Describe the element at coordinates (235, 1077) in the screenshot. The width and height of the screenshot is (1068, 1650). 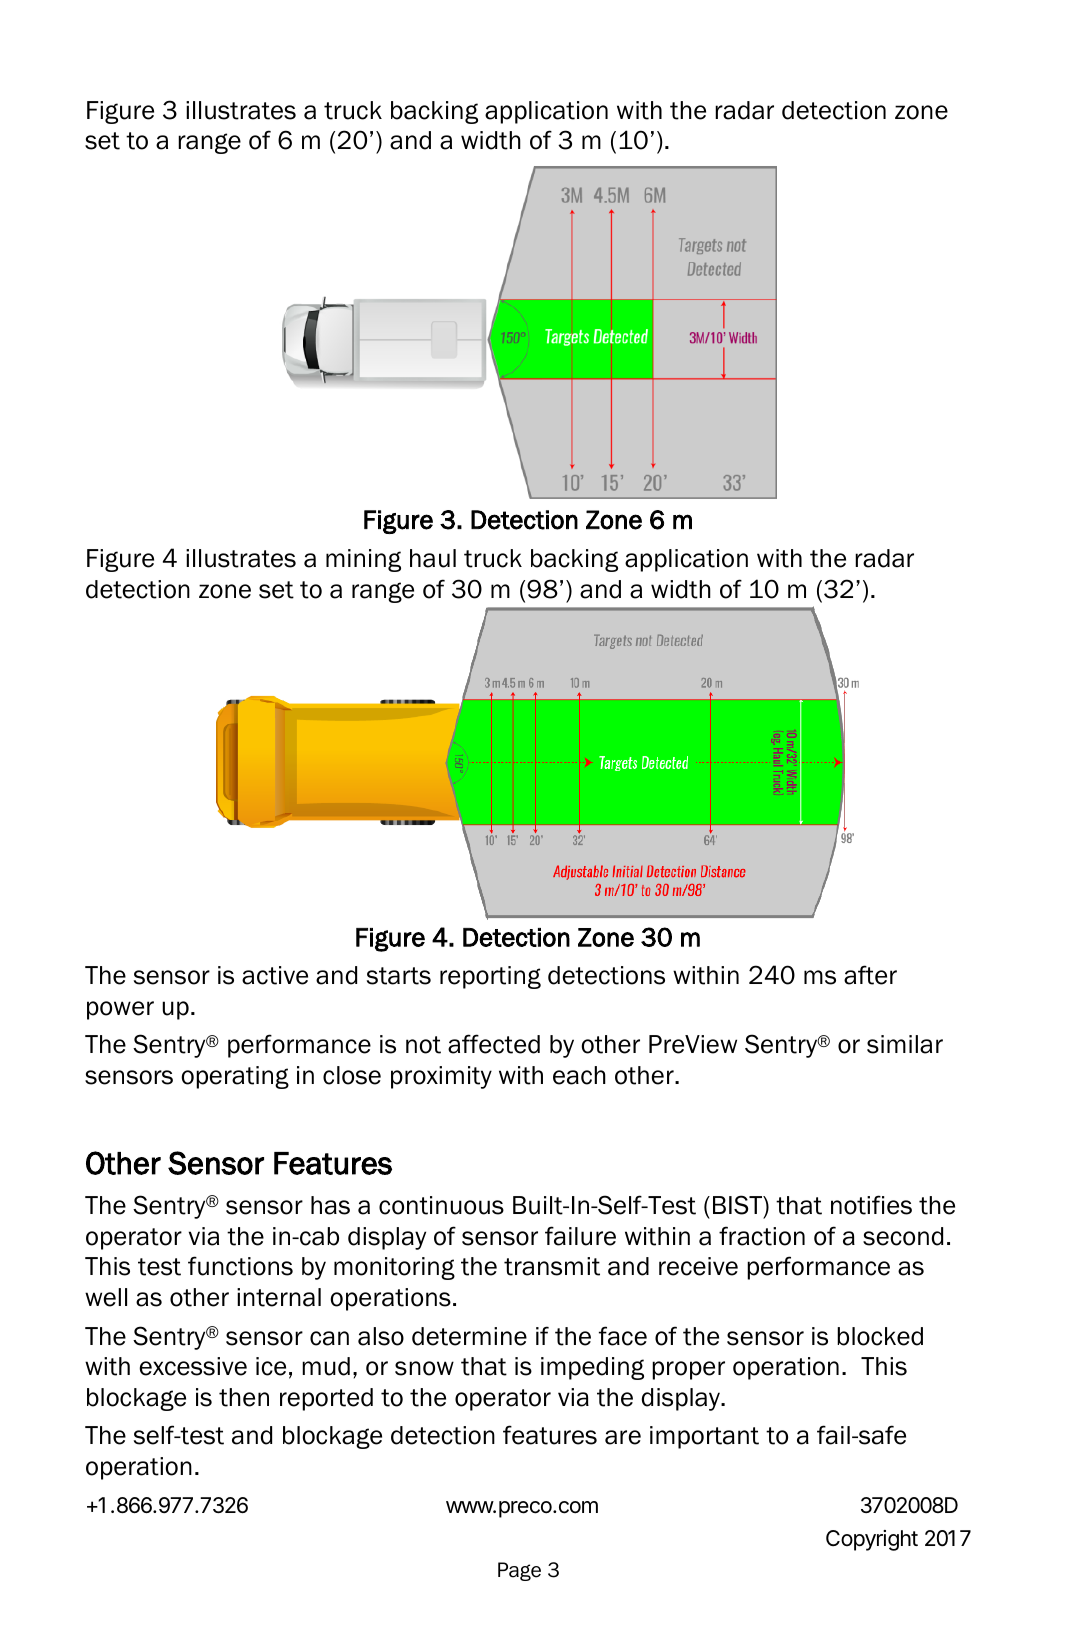
I see `operating` at that location.
